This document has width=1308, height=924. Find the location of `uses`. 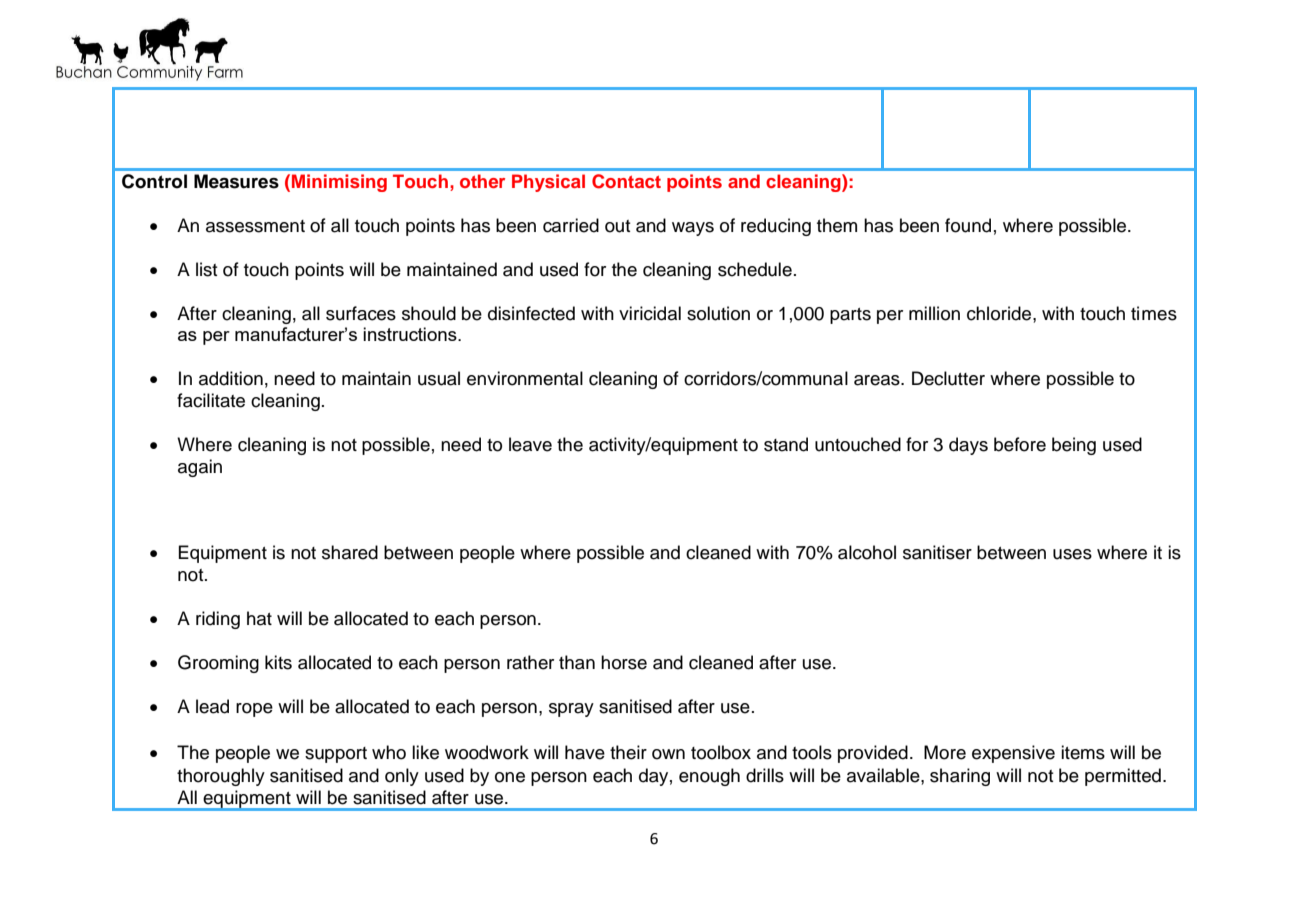

uses is located at coordinates (1072, 554).
